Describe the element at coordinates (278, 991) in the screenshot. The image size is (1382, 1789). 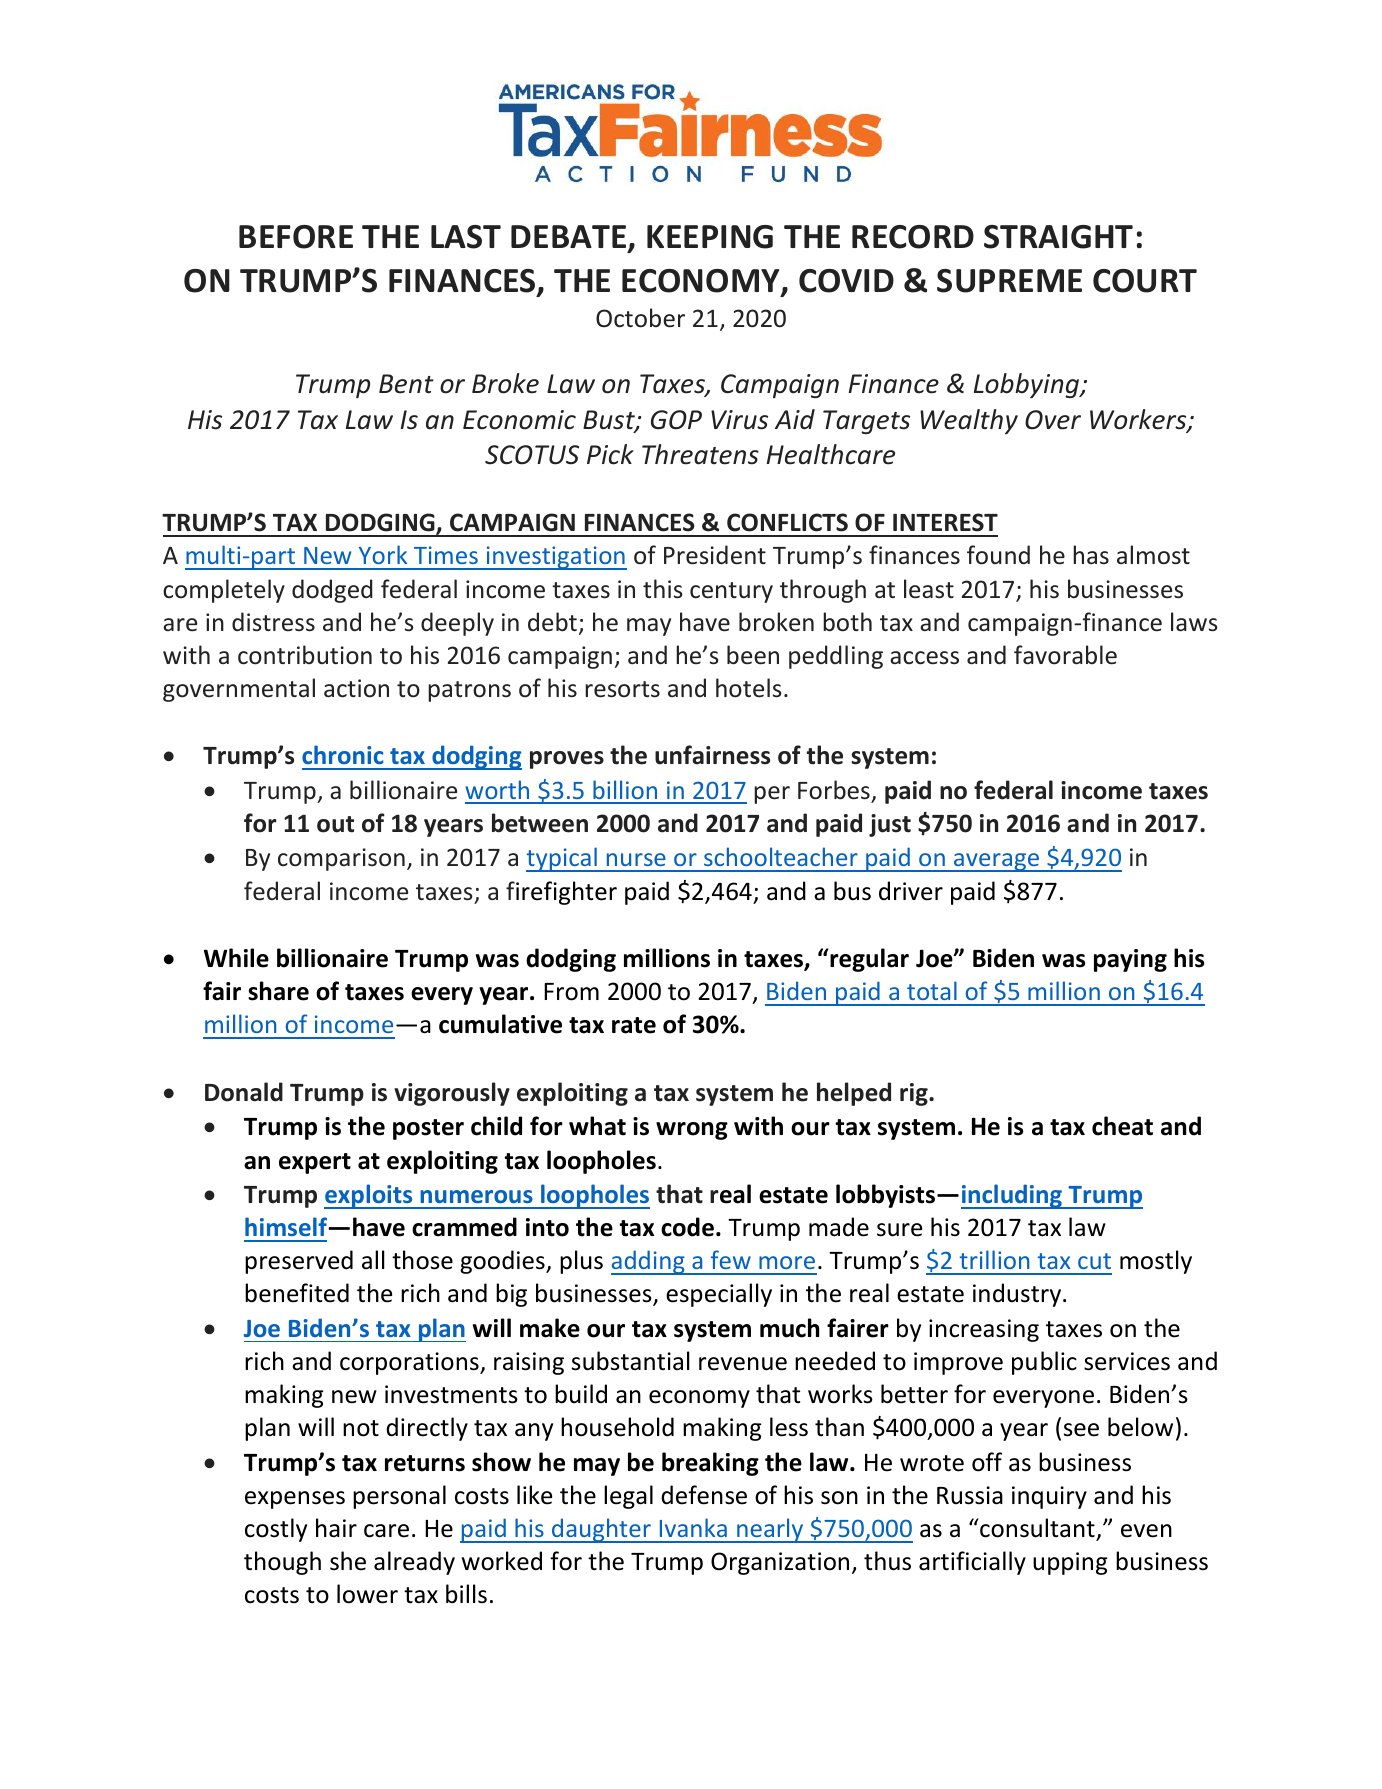
I see `share` at that location.
